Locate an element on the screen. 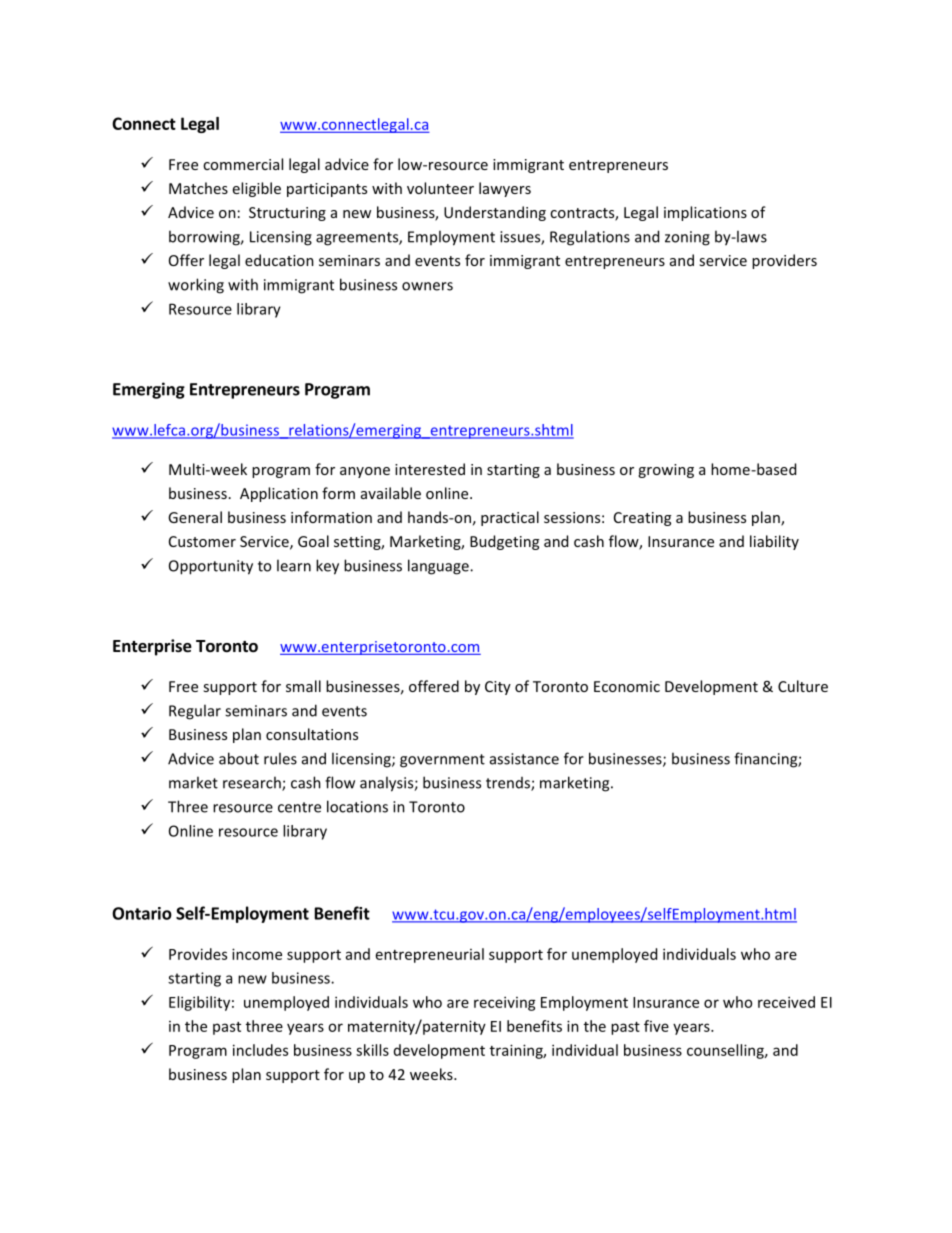 The width and height of the screenshot is (952, 1233). includes is located at coordinates (260, 1050).
